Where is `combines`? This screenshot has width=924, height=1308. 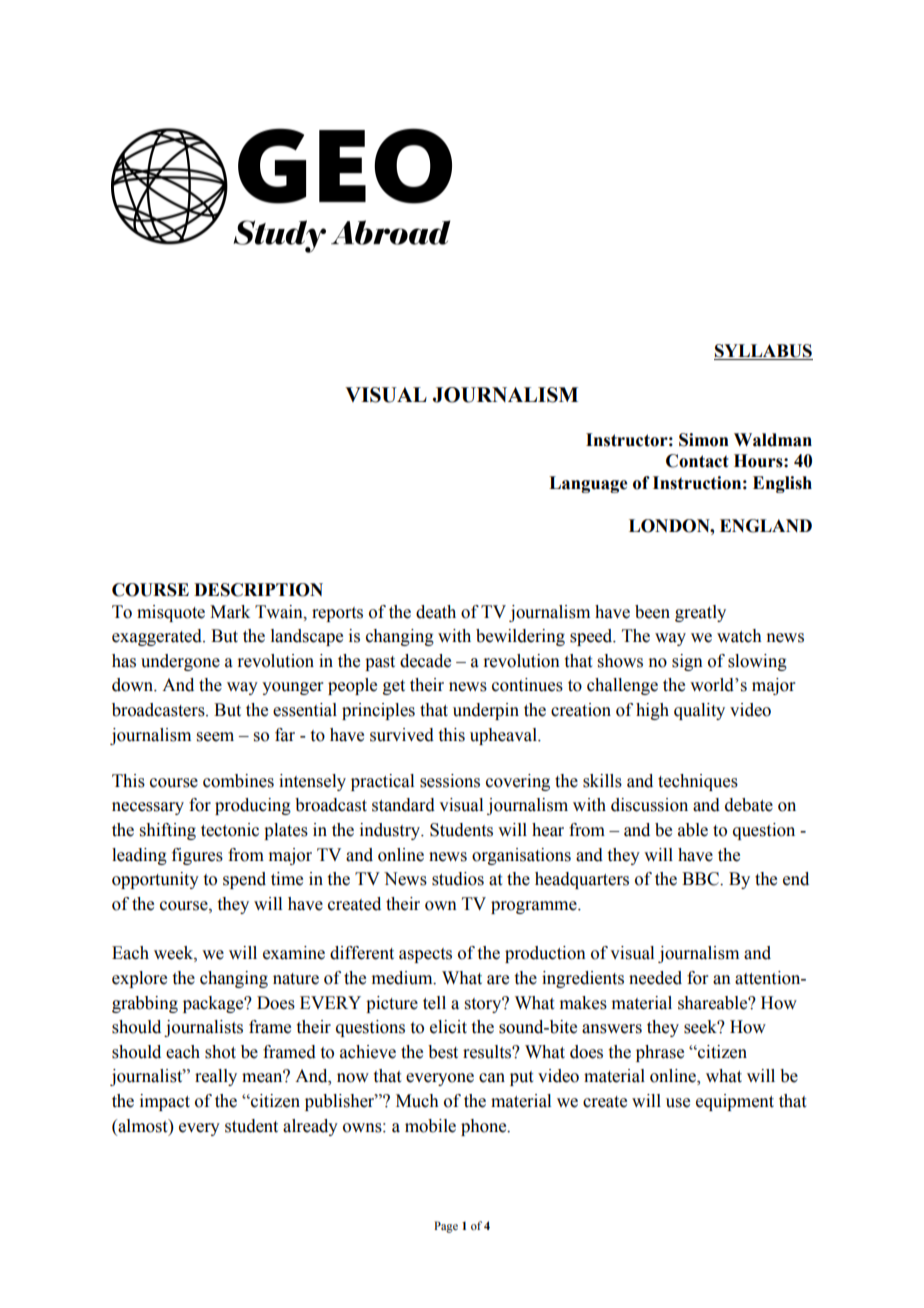
combines is located at coordinates (238, 781).
